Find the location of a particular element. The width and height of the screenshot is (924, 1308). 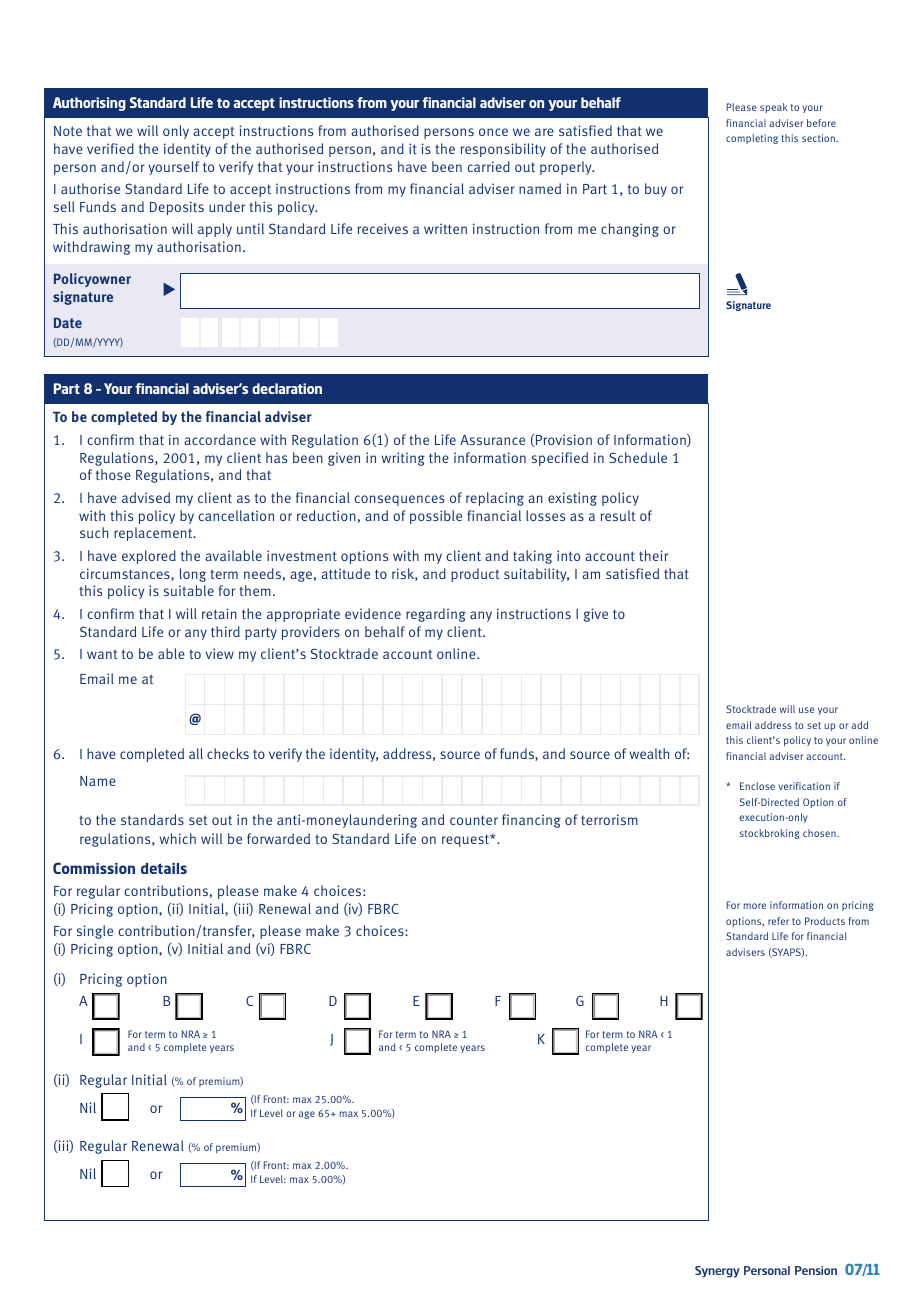

once is located at coordinates (493, 132).
